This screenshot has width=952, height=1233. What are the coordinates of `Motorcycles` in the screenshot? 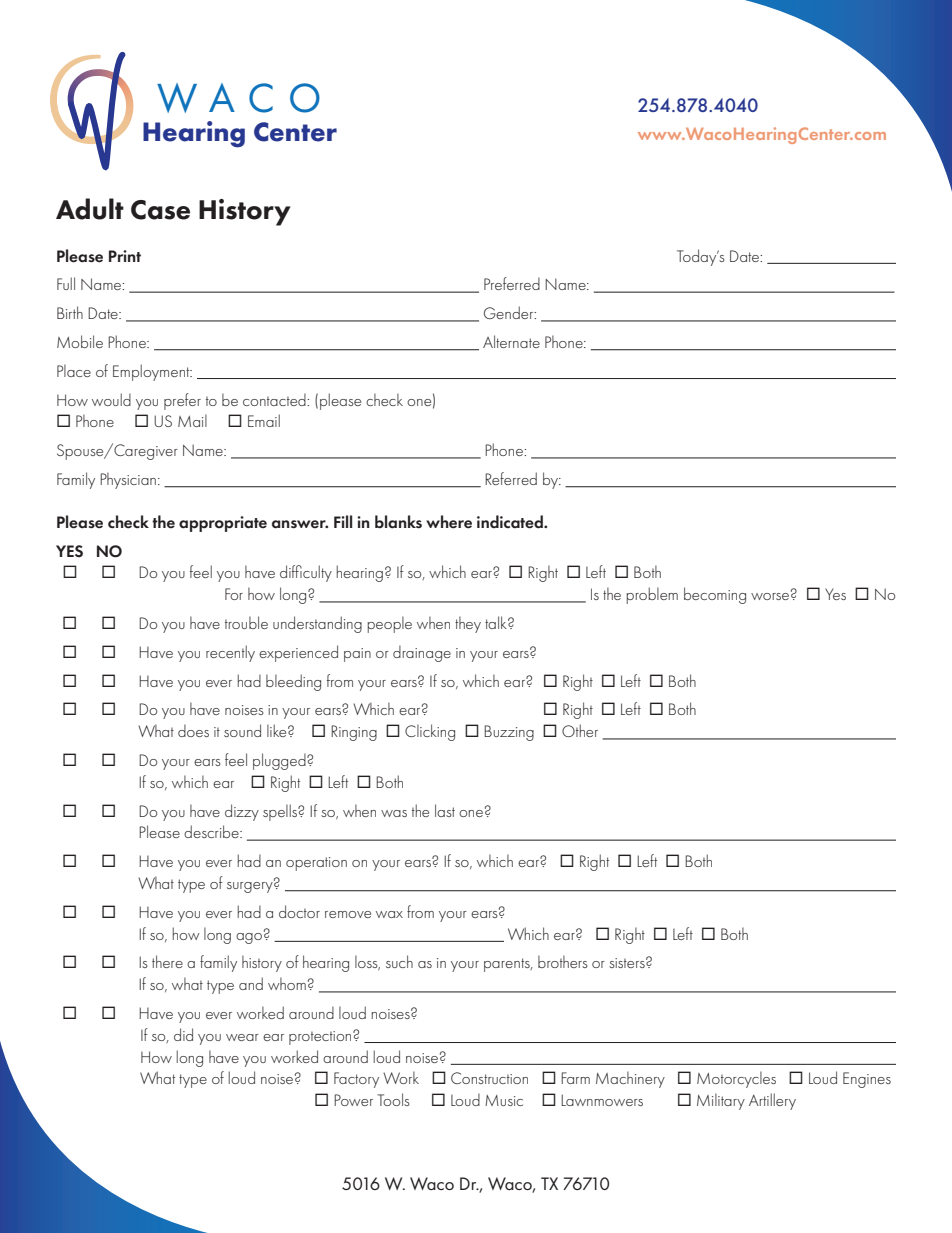 It's located at (736, 1079).
